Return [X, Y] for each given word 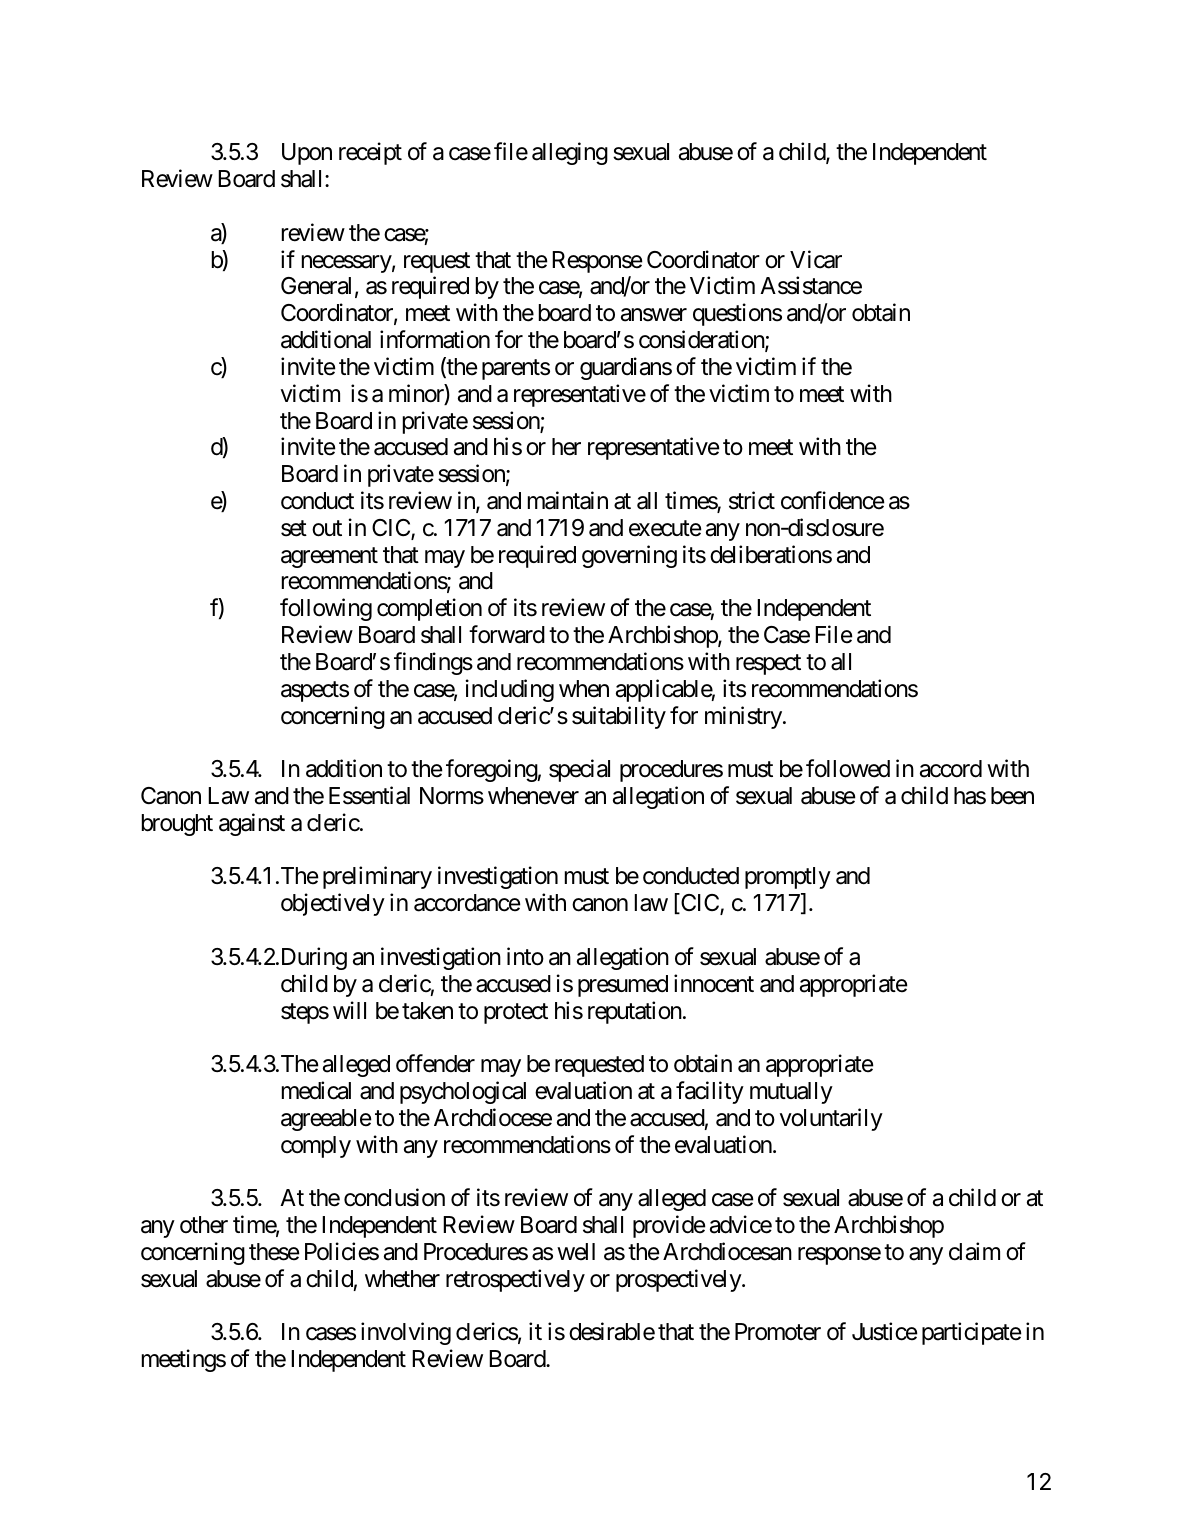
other [204, 1225]
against [252, 824]
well [576, 1251]
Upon [307, 154]
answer [654, 315]
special [579, 770]
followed [848, 768]
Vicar [816, 259]
